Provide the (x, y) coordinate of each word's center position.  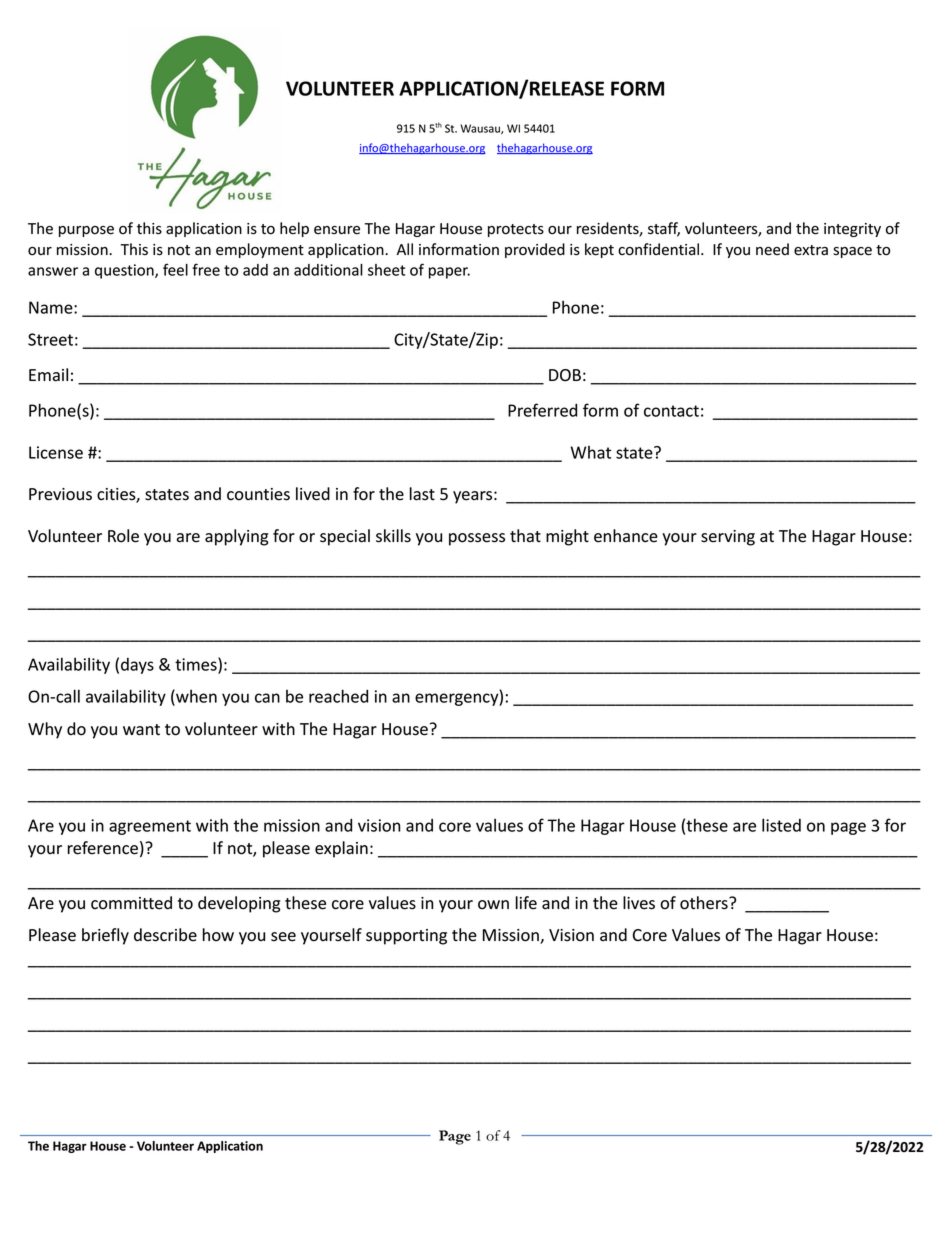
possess (477, 539)
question (125, 271)
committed (131, 903)
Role (123, 536)
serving (728, 538)
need (772, 249)
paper (449, 273)
